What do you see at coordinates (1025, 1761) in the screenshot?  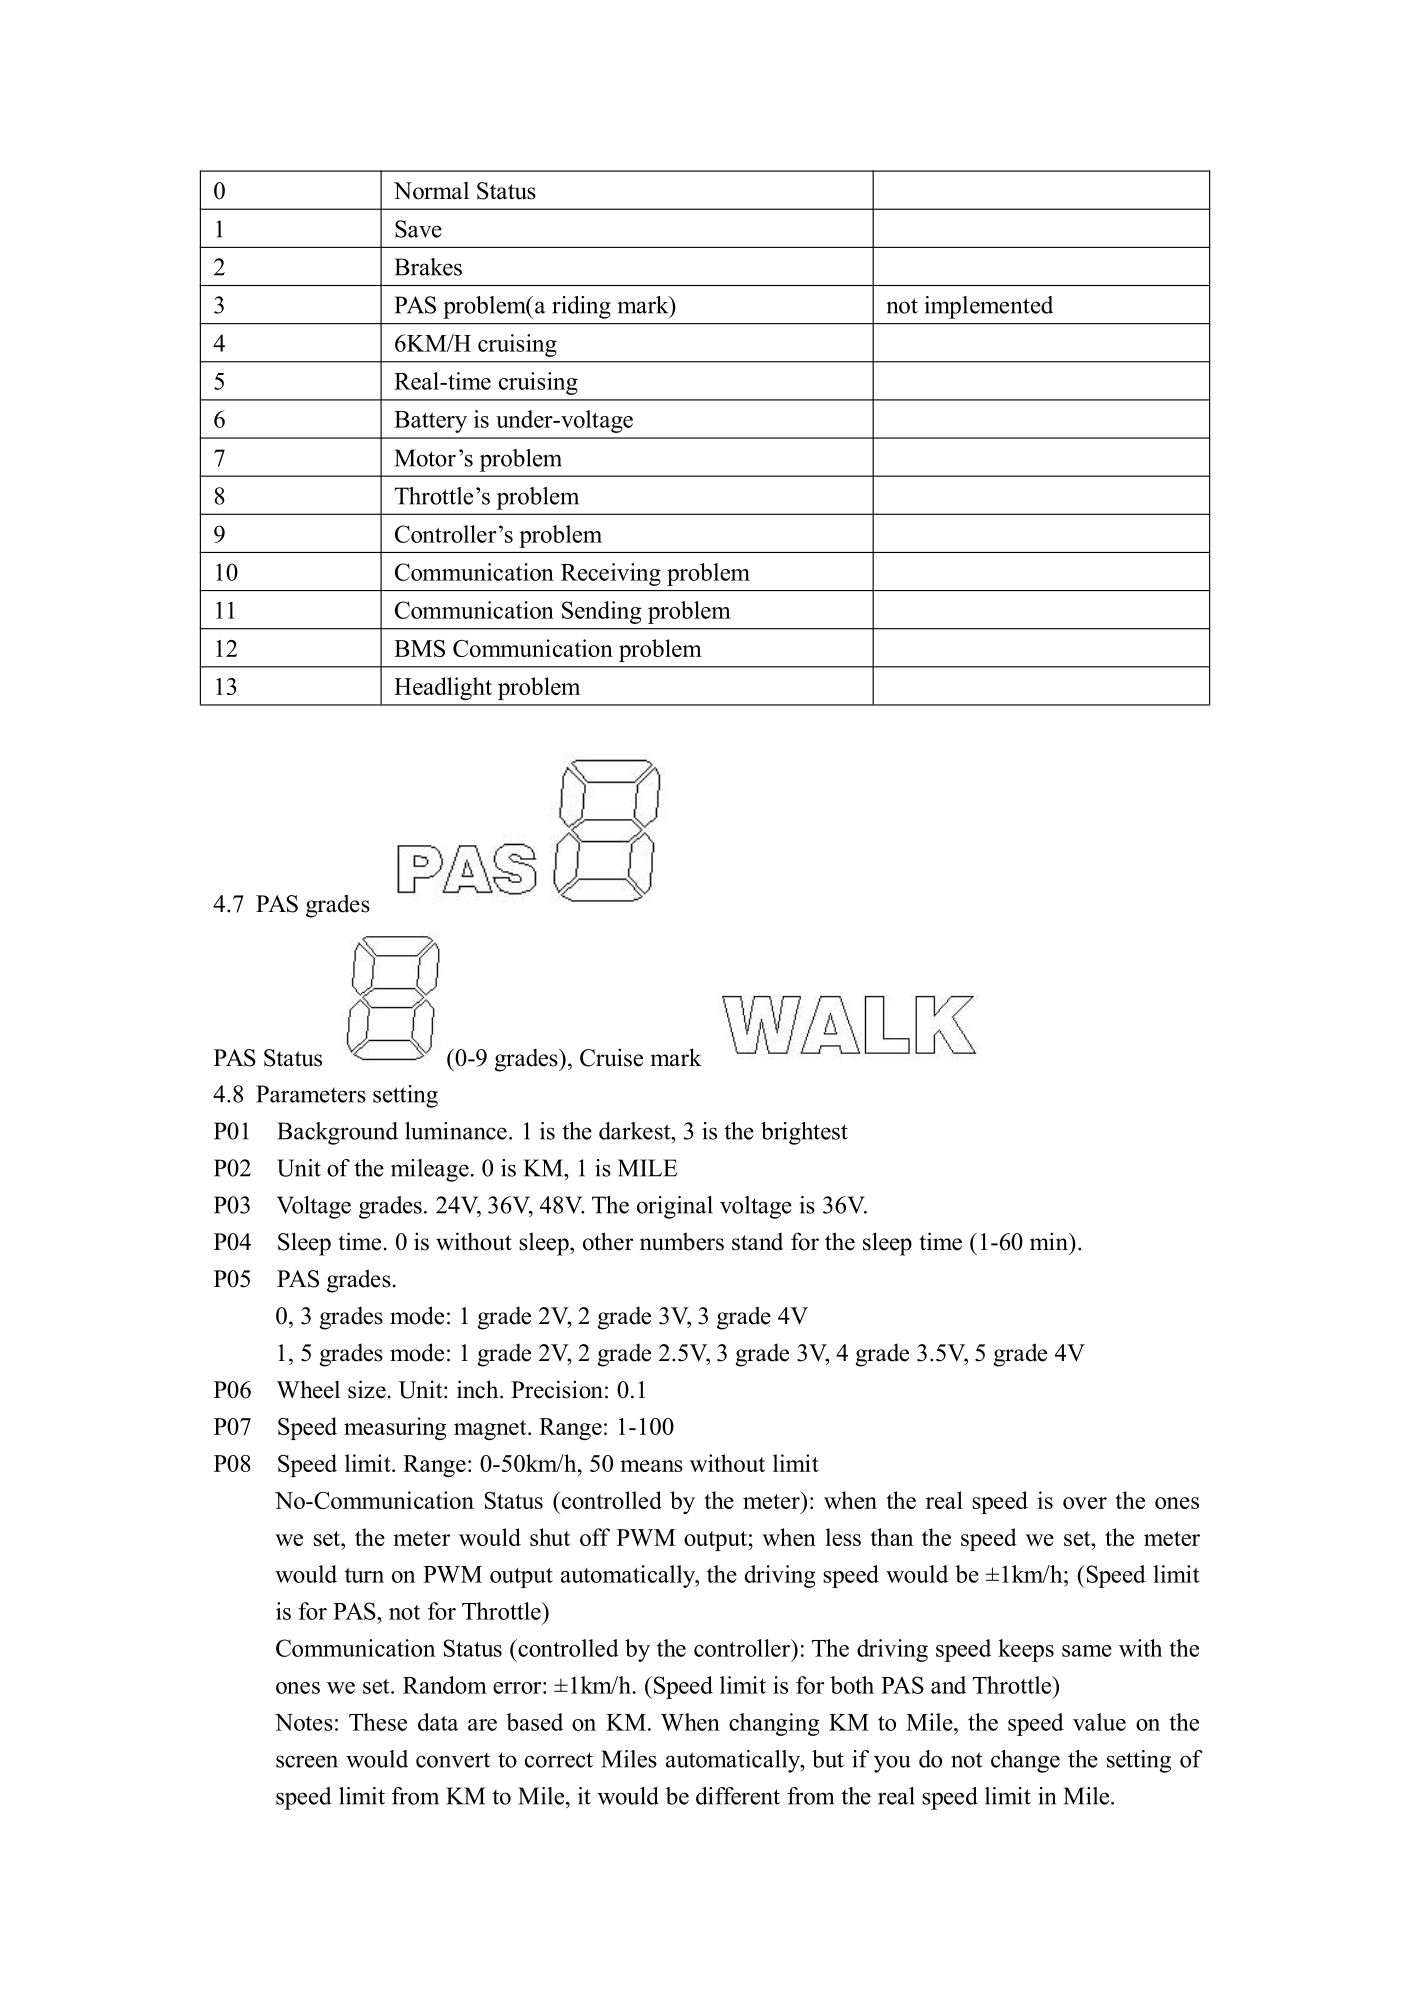 I see `change` at bounding box center [1025, 1761].
